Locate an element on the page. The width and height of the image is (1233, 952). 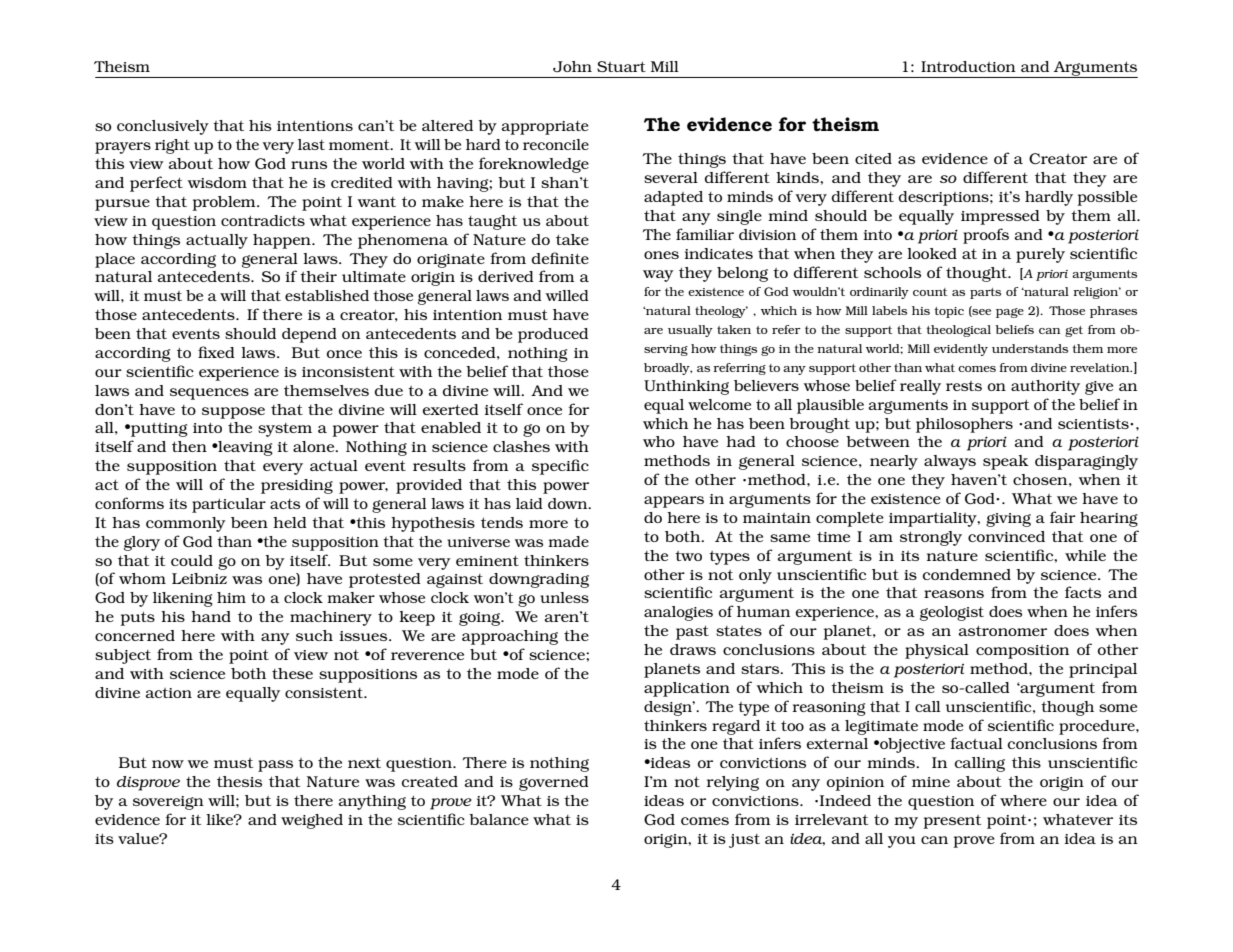
weighed is located at coordinates (312, 821).
